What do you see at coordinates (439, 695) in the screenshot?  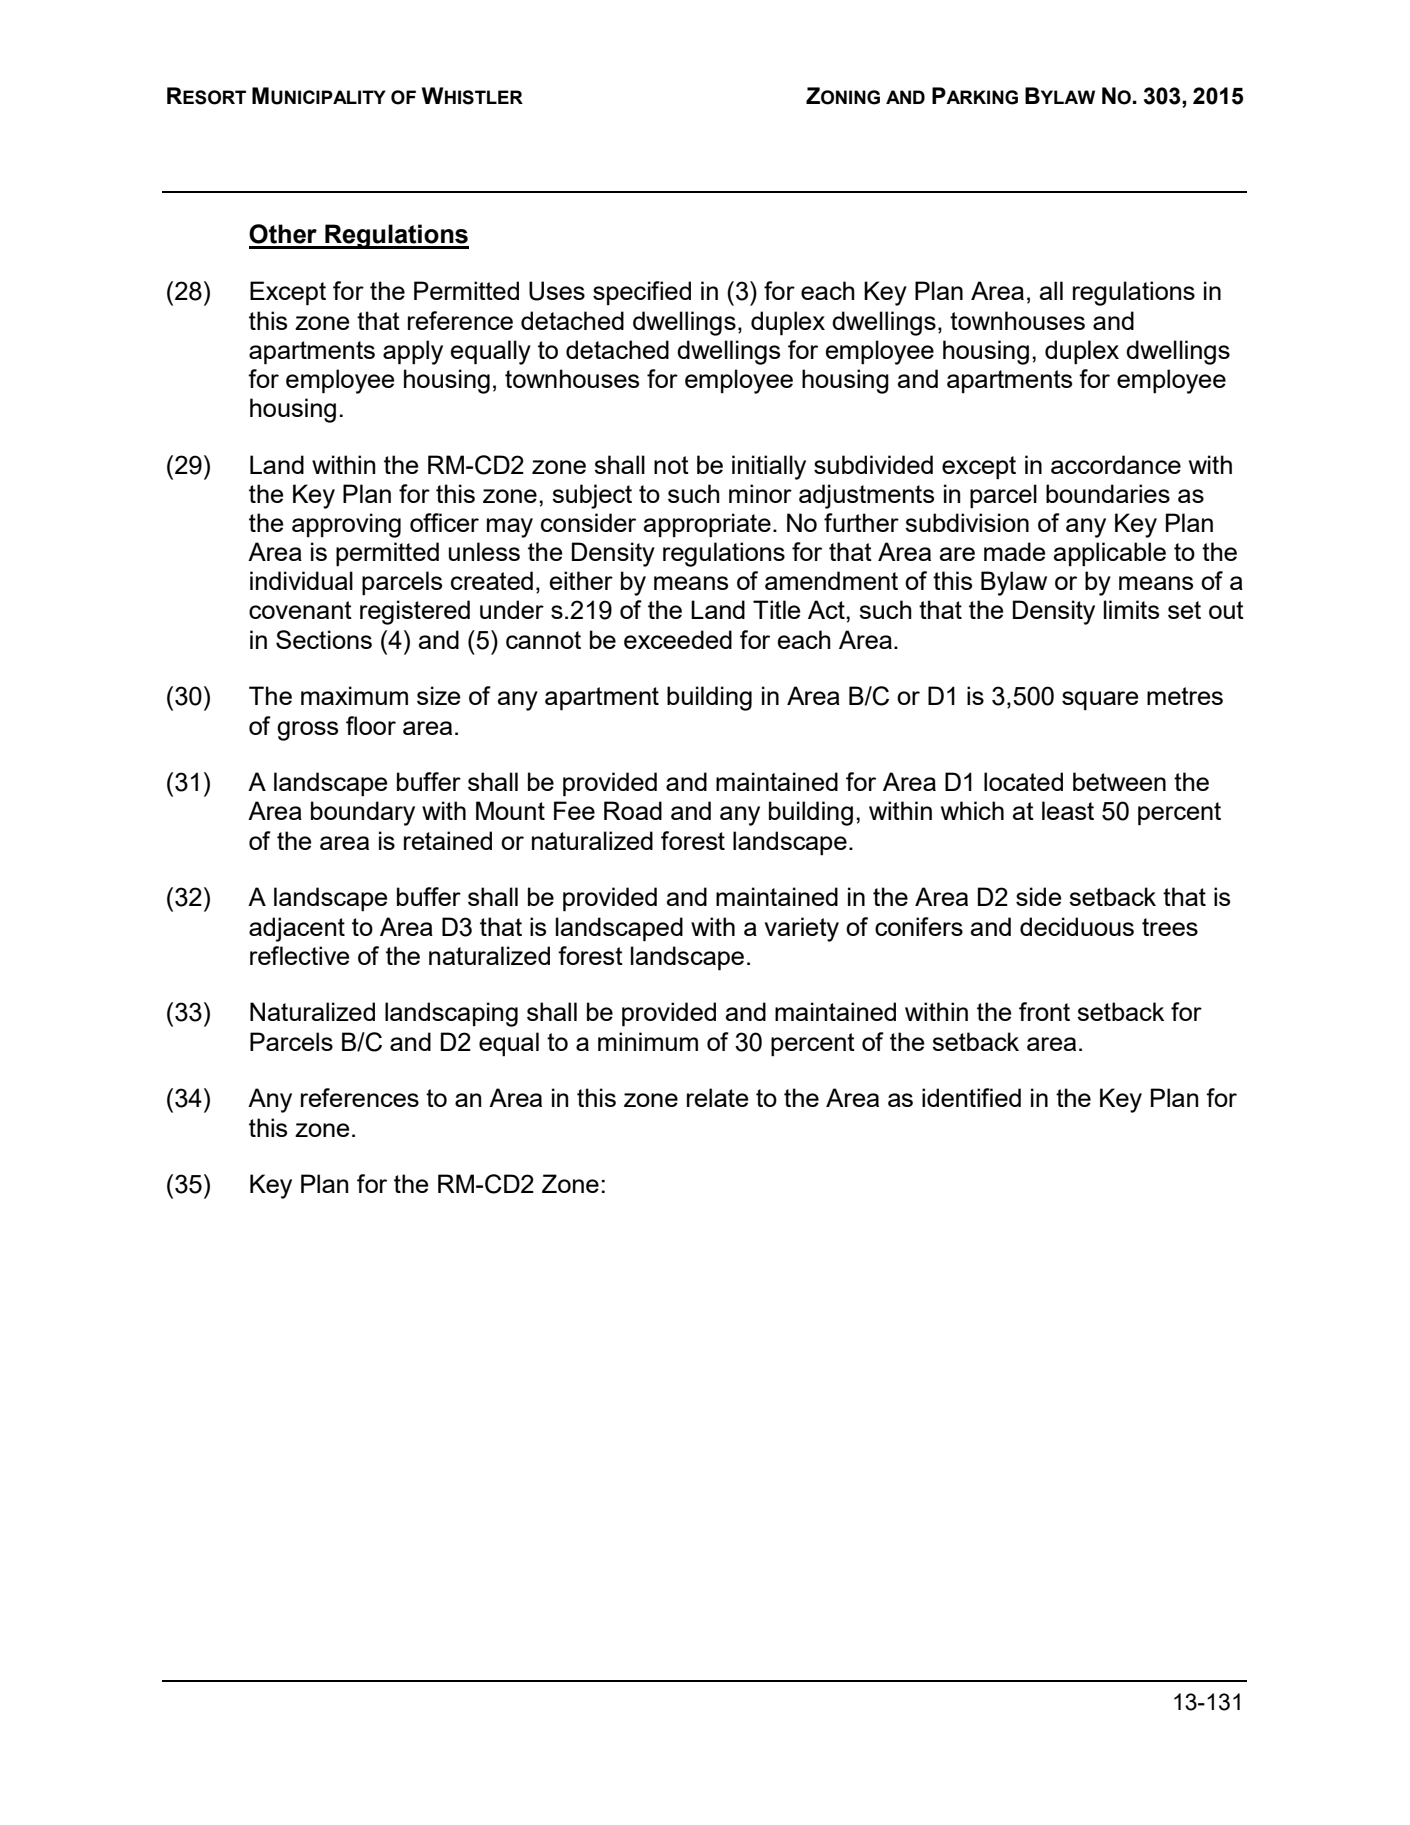 I see `size` at bounding box center [439, 695].
